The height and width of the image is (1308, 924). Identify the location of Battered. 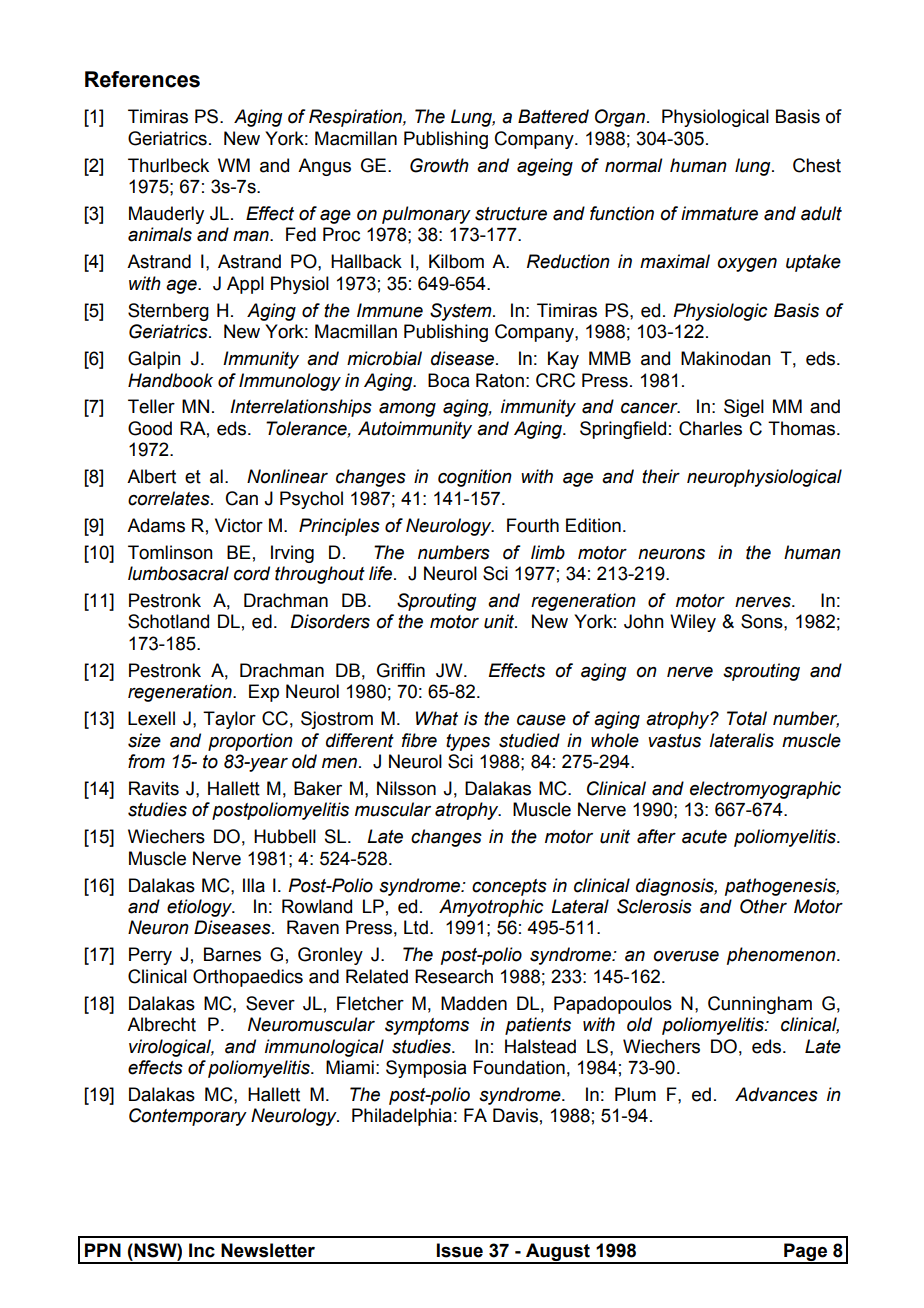
(553, 116).
